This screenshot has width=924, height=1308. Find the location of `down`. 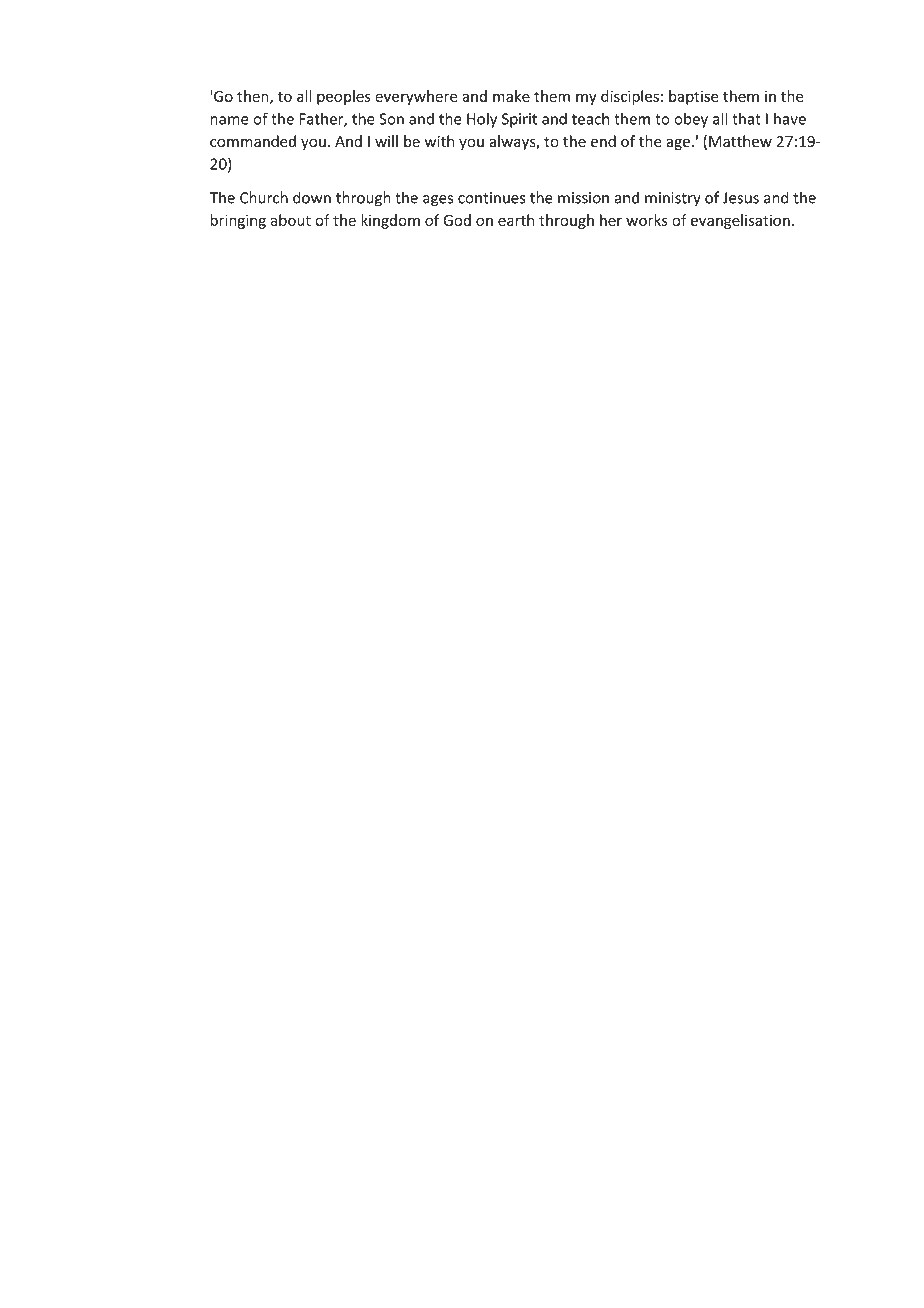

down is located at coordinates (312, 197).
